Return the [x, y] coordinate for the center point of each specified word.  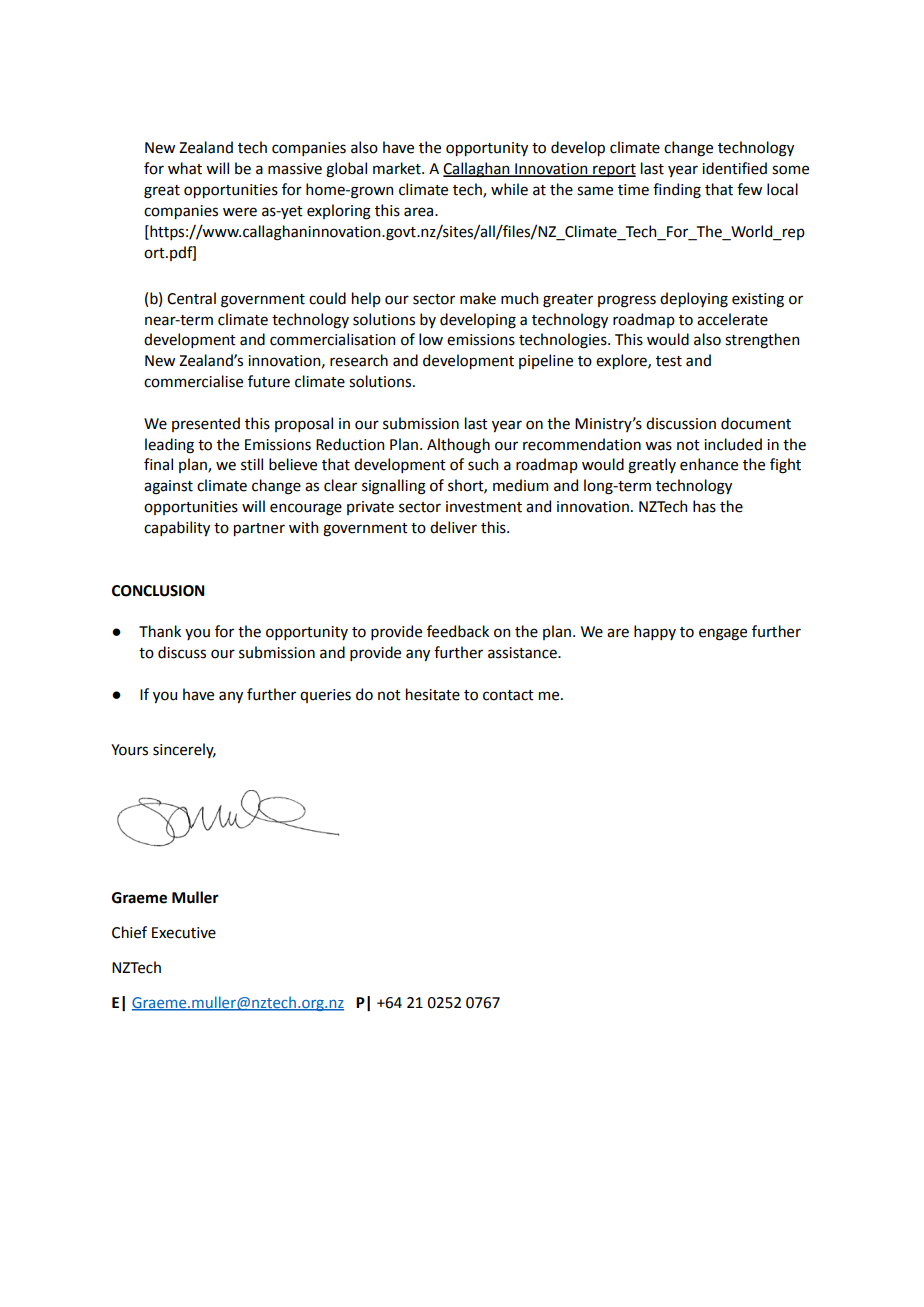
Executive [184, 933]
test [669, 361]
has [704, 506]
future [269, 381]
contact [508, 695]
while [509, 189]
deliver [453, 527]
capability [177, 528]
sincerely [184, 750]
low [431, 339]
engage [723, 634]
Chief [129, 932]
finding [677, 191]
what [185, 168]
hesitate [433, 694]
